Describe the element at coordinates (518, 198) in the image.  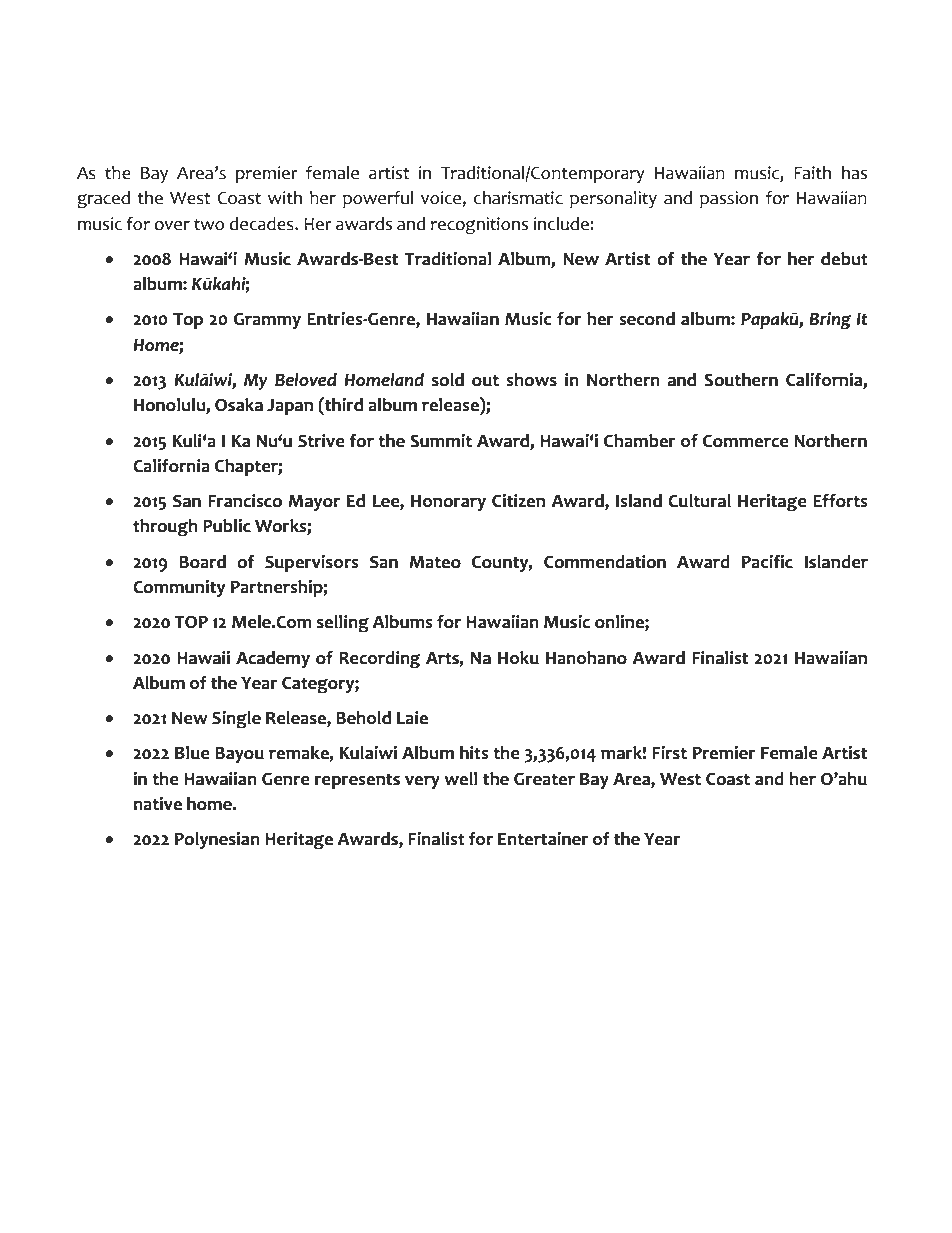
I see `charismatic` at that location.
